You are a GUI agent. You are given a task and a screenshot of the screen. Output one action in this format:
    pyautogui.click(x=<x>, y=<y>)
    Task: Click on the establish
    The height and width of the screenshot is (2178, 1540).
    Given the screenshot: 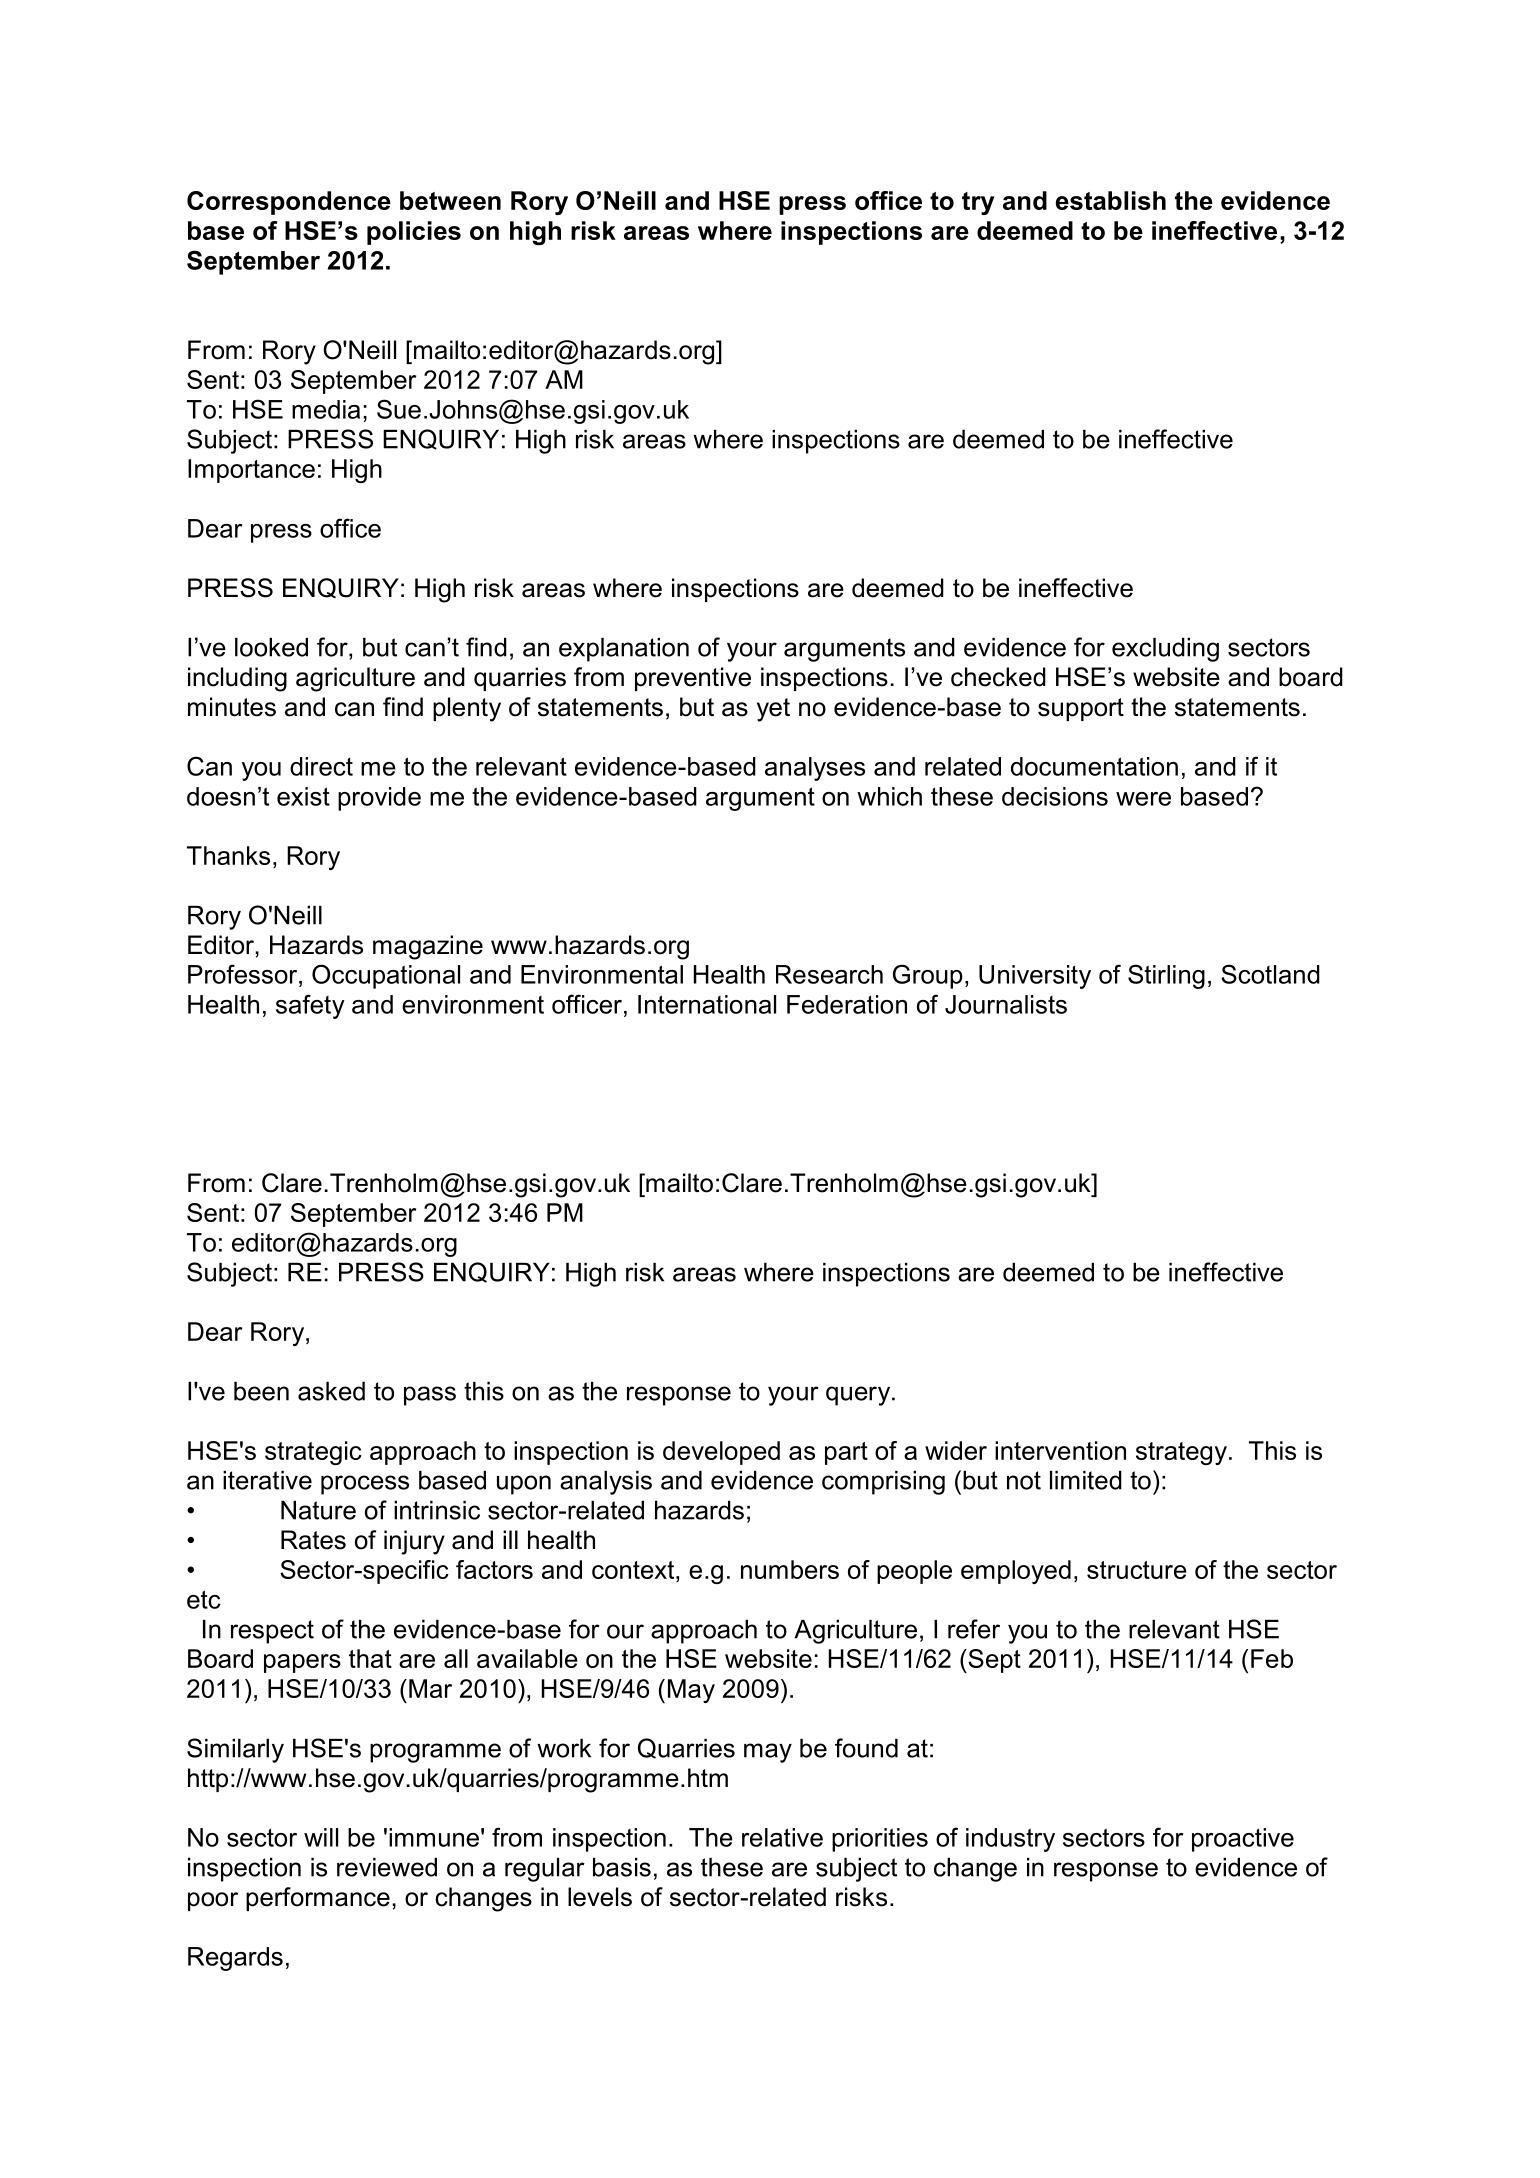 What is the action you would take?
    pyautogui.click(x=1111, y=200)
